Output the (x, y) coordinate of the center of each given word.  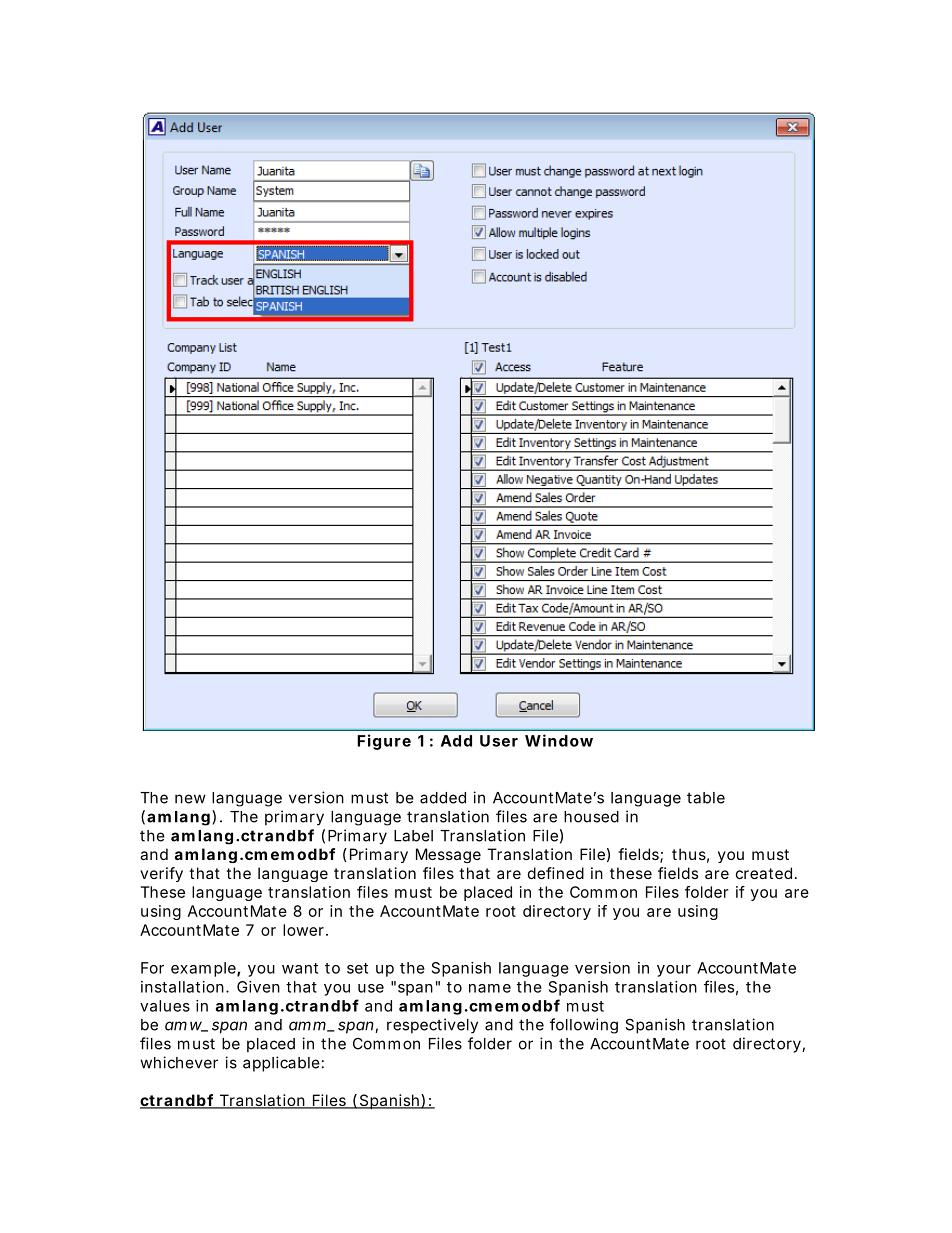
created (764, 873)
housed (591, 817)
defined (556, 873)
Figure (384, 742)
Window (559, 740)
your (674, 971)
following (584, 1026)
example (204, 969)
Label (413, 836)
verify (161, 874)
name (490, 988)
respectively (432, 1026)
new (190, 799)
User (499, 741)
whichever (179, 1062)
